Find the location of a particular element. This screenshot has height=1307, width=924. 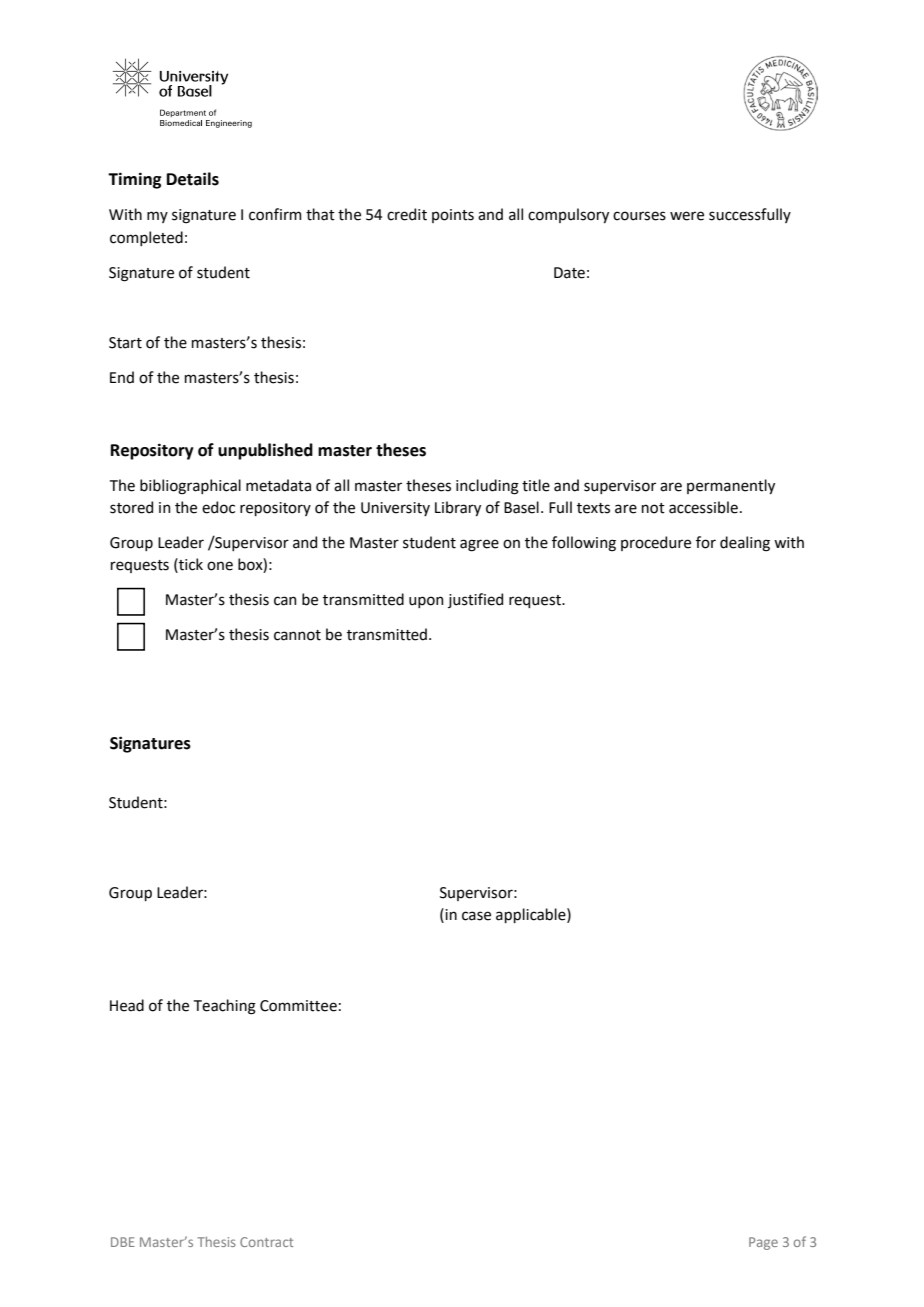

were is located at coordinates (687, 216).
